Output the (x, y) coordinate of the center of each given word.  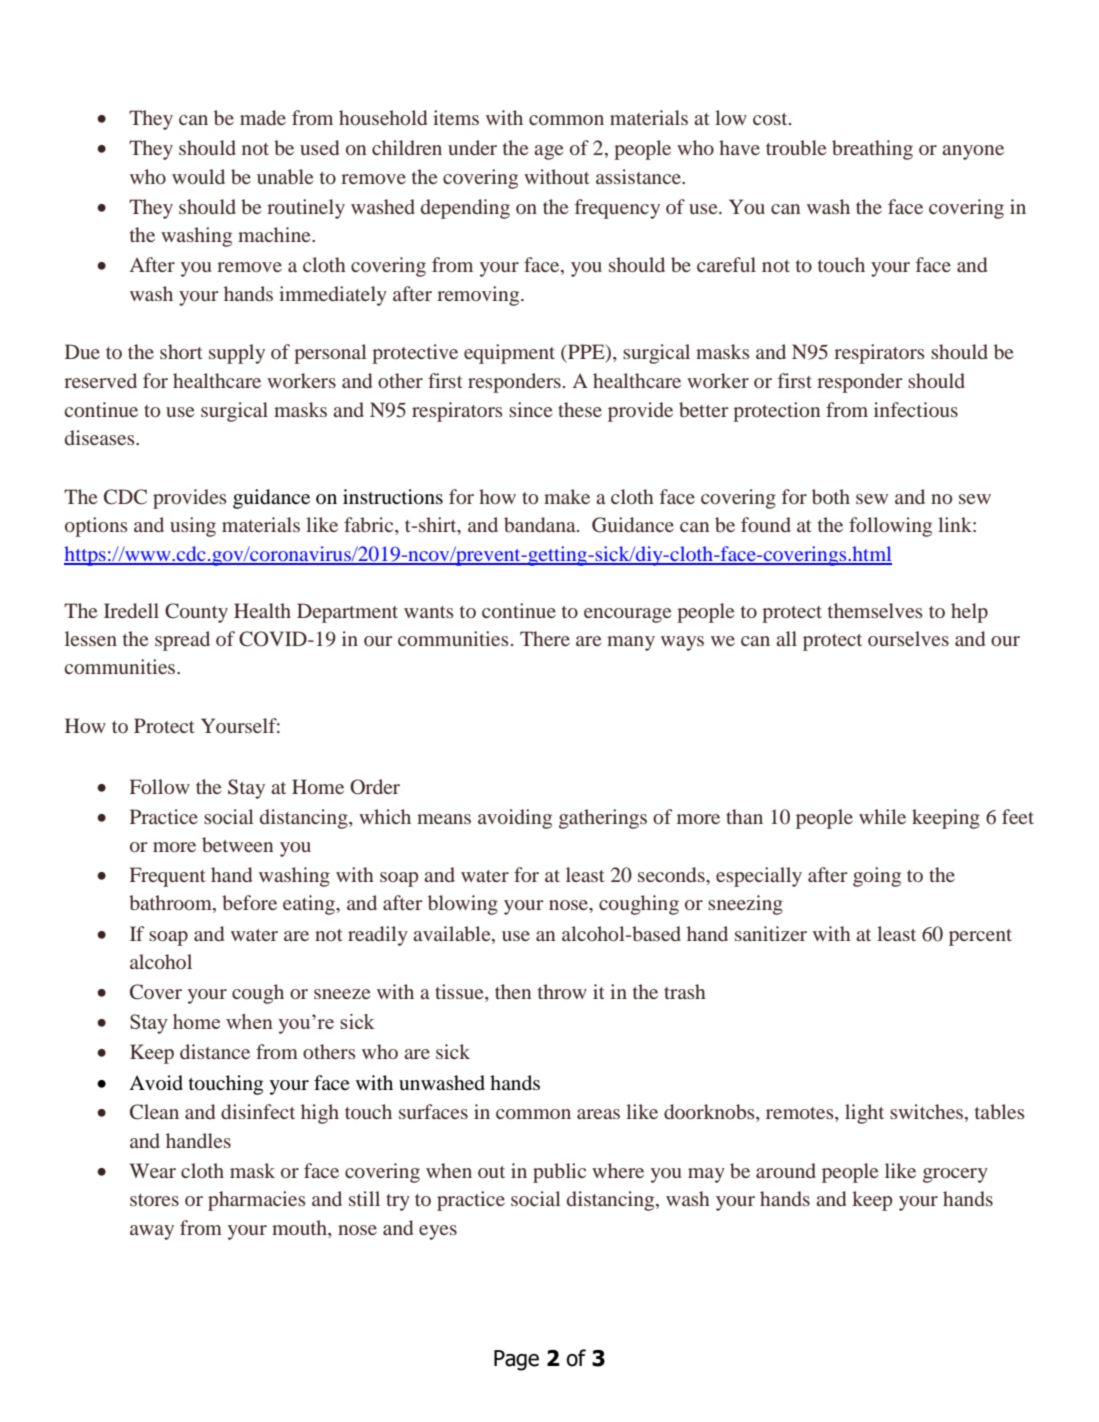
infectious (916, 409)
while (882, 816)
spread (182, 641)
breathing (872, 150)
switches (926, 1111)
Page (516, 1360)
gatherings (603, 819)
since (530, 409)
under (472, 147)
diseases (101, 437)
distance (215, 1051)
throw (562, 991)
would (198, 176)
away (152, 1232)
